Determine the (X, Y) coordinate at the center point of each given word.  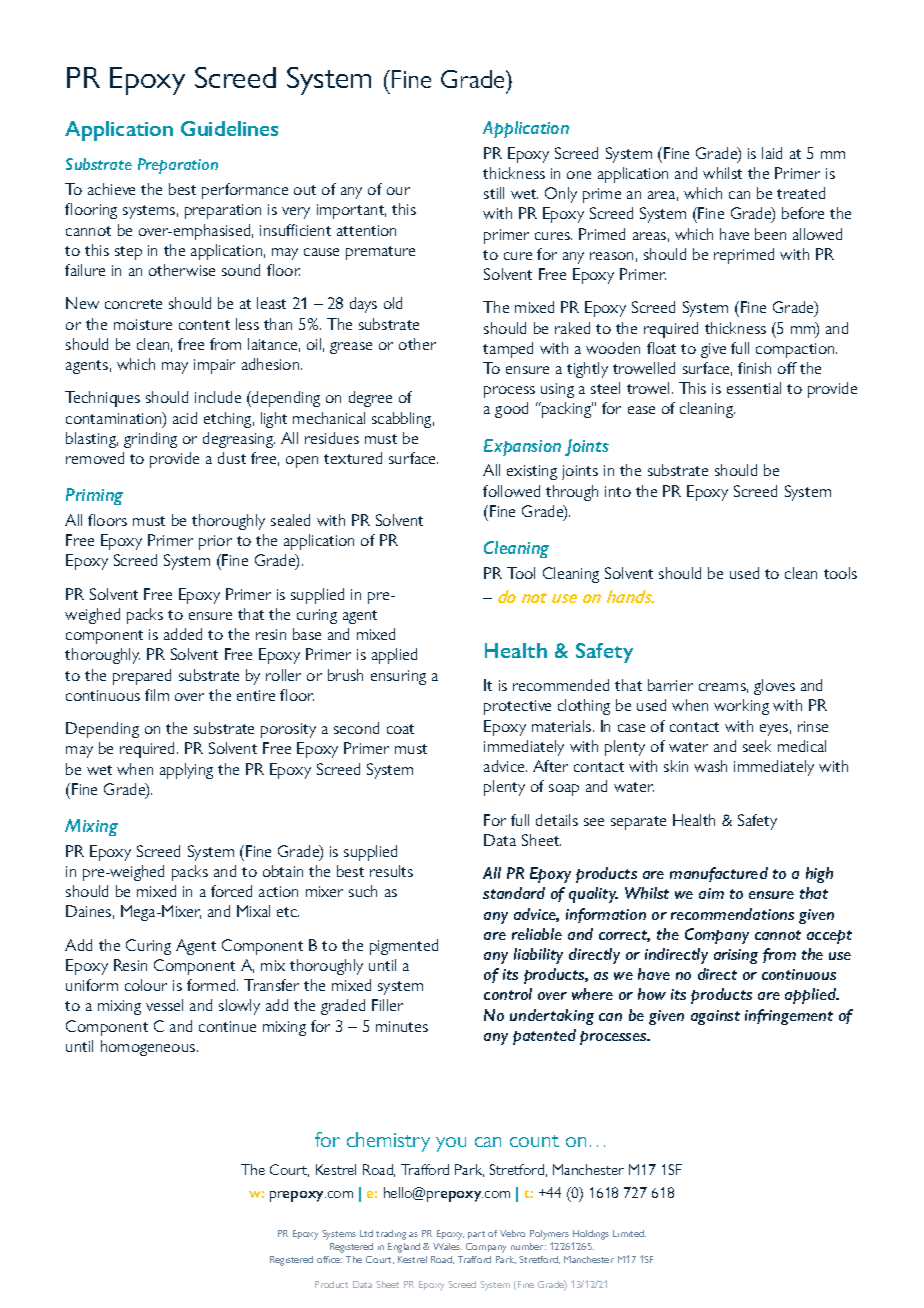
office (329, 1259)
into (618, 491)
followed (511, 491)
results (391, 871)
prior (215, 542)
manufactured (719, 874)
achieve (111, 189)
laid (772, 153)
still (494, 193)
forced (231, 891)
